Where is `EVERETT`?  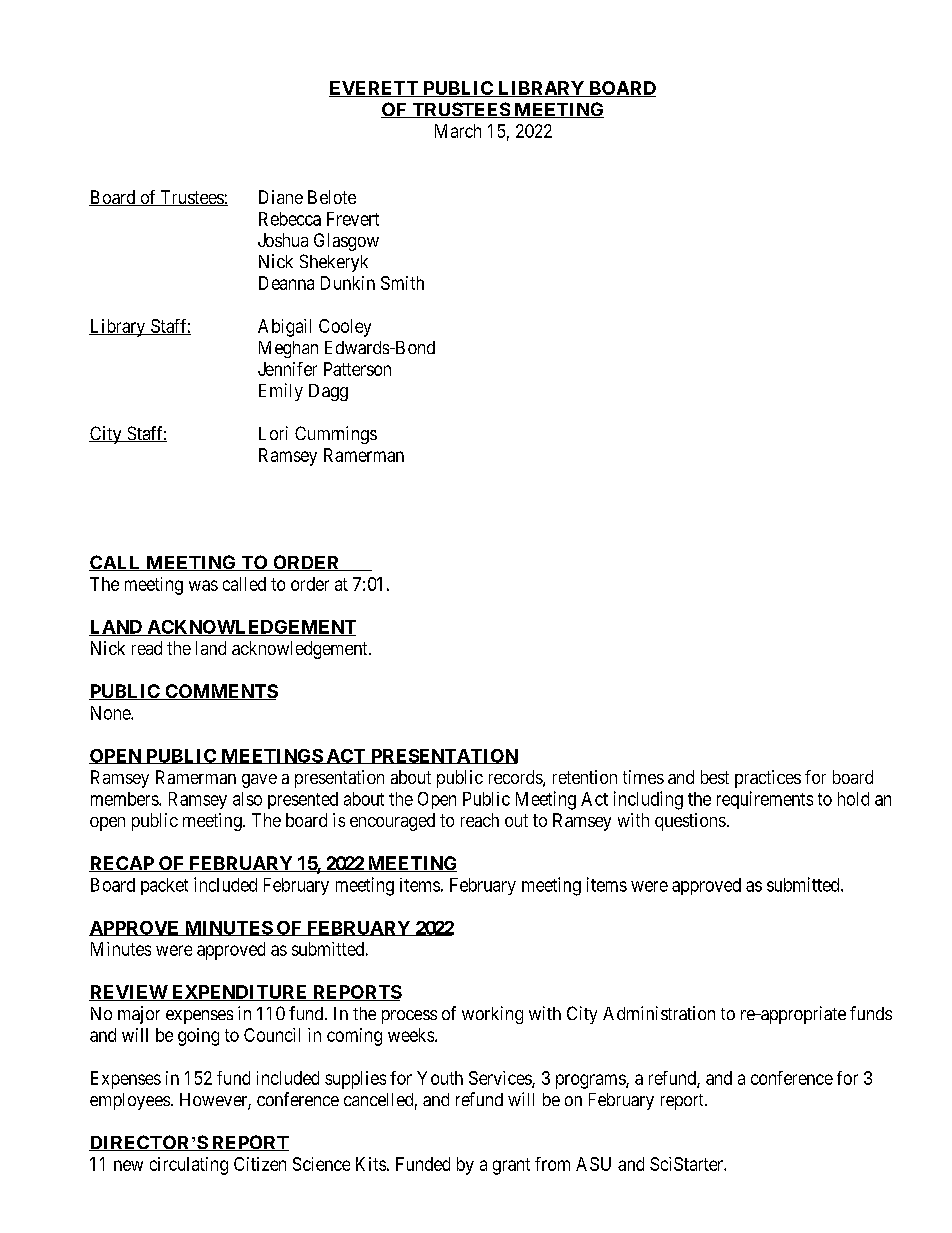 EVERETT is located at coordinates (374, 89).
